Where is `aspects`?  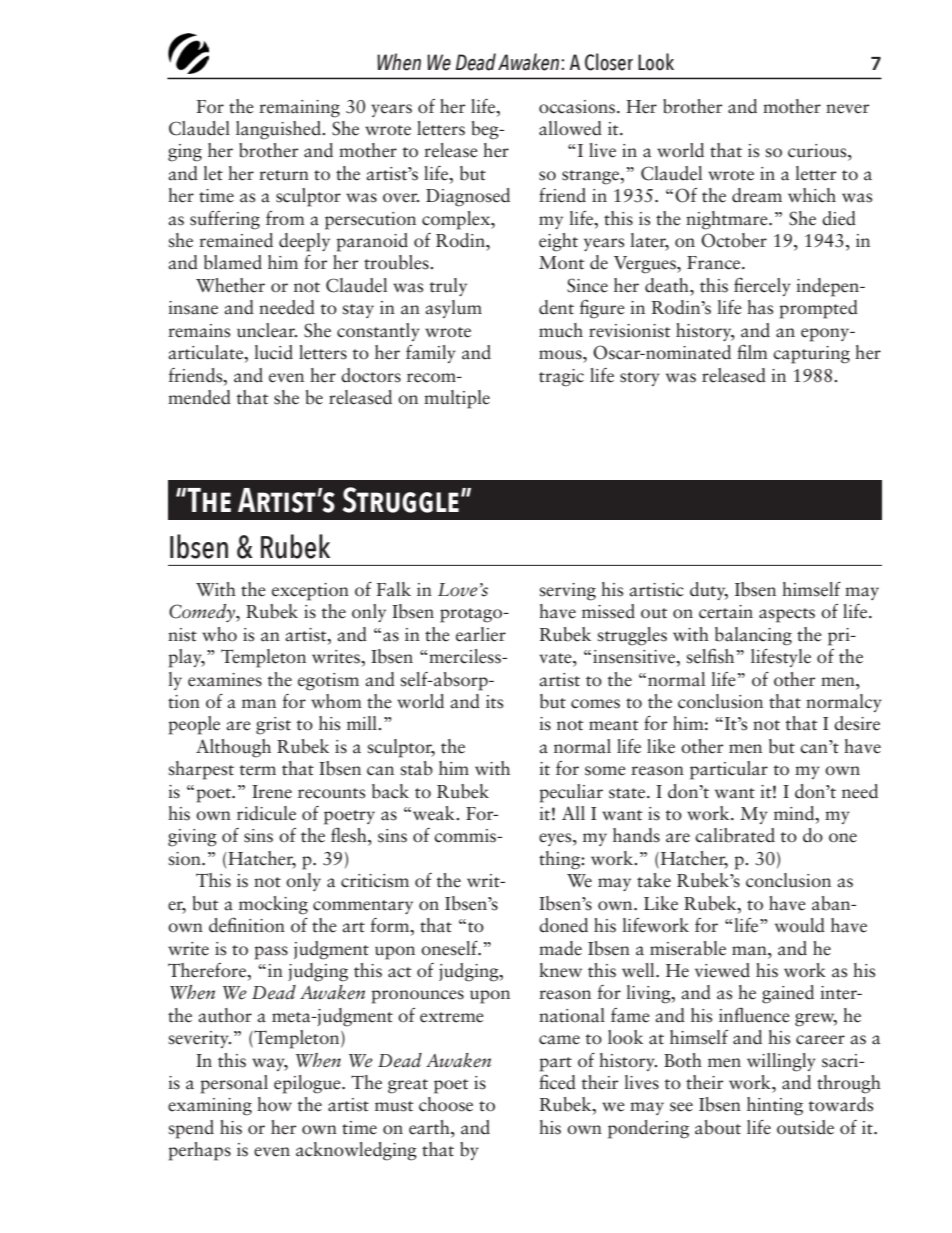 aspects is located at coordinates (787, 615).
